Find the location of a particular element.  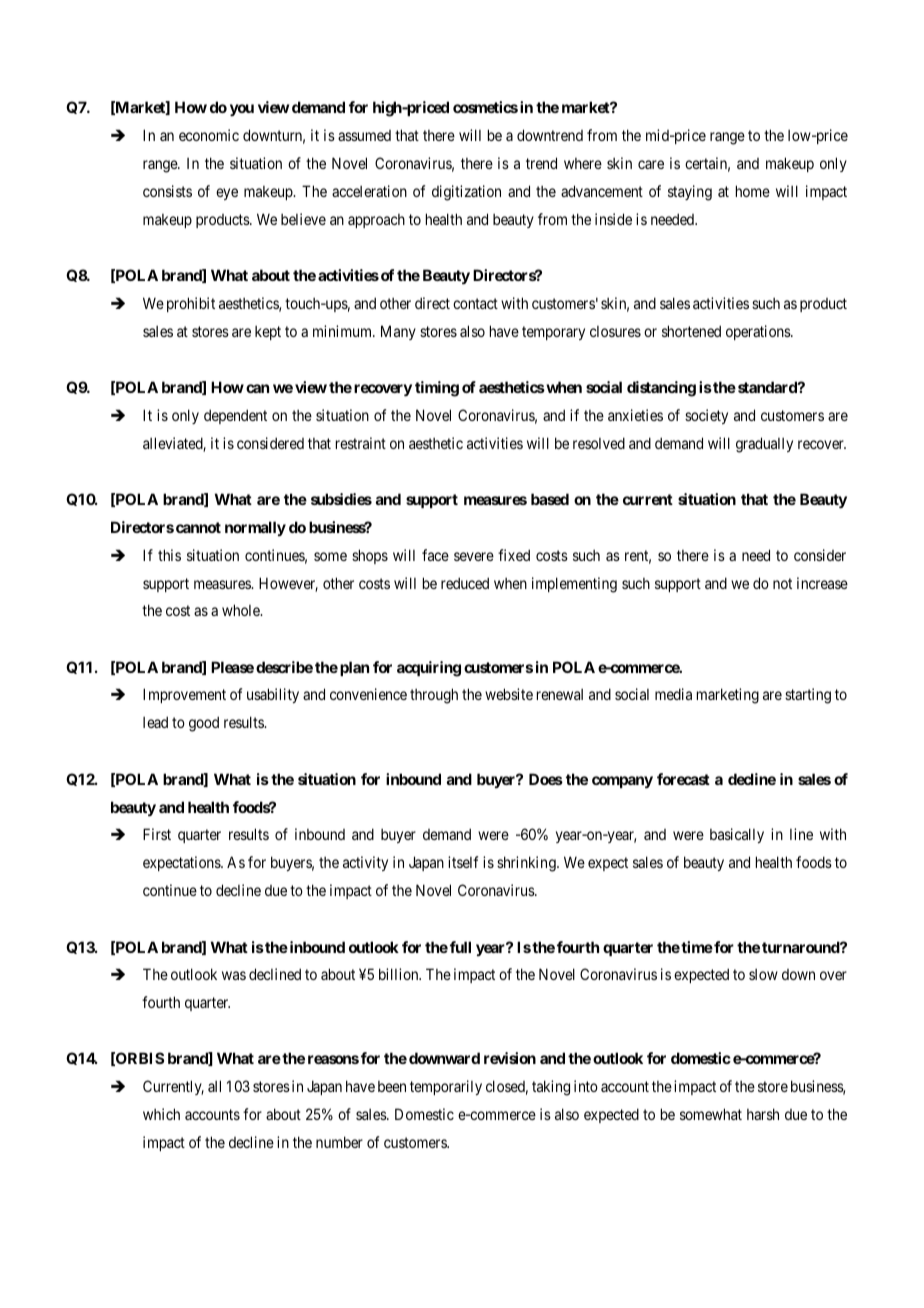

economic is located at coordinates (209, 135).
